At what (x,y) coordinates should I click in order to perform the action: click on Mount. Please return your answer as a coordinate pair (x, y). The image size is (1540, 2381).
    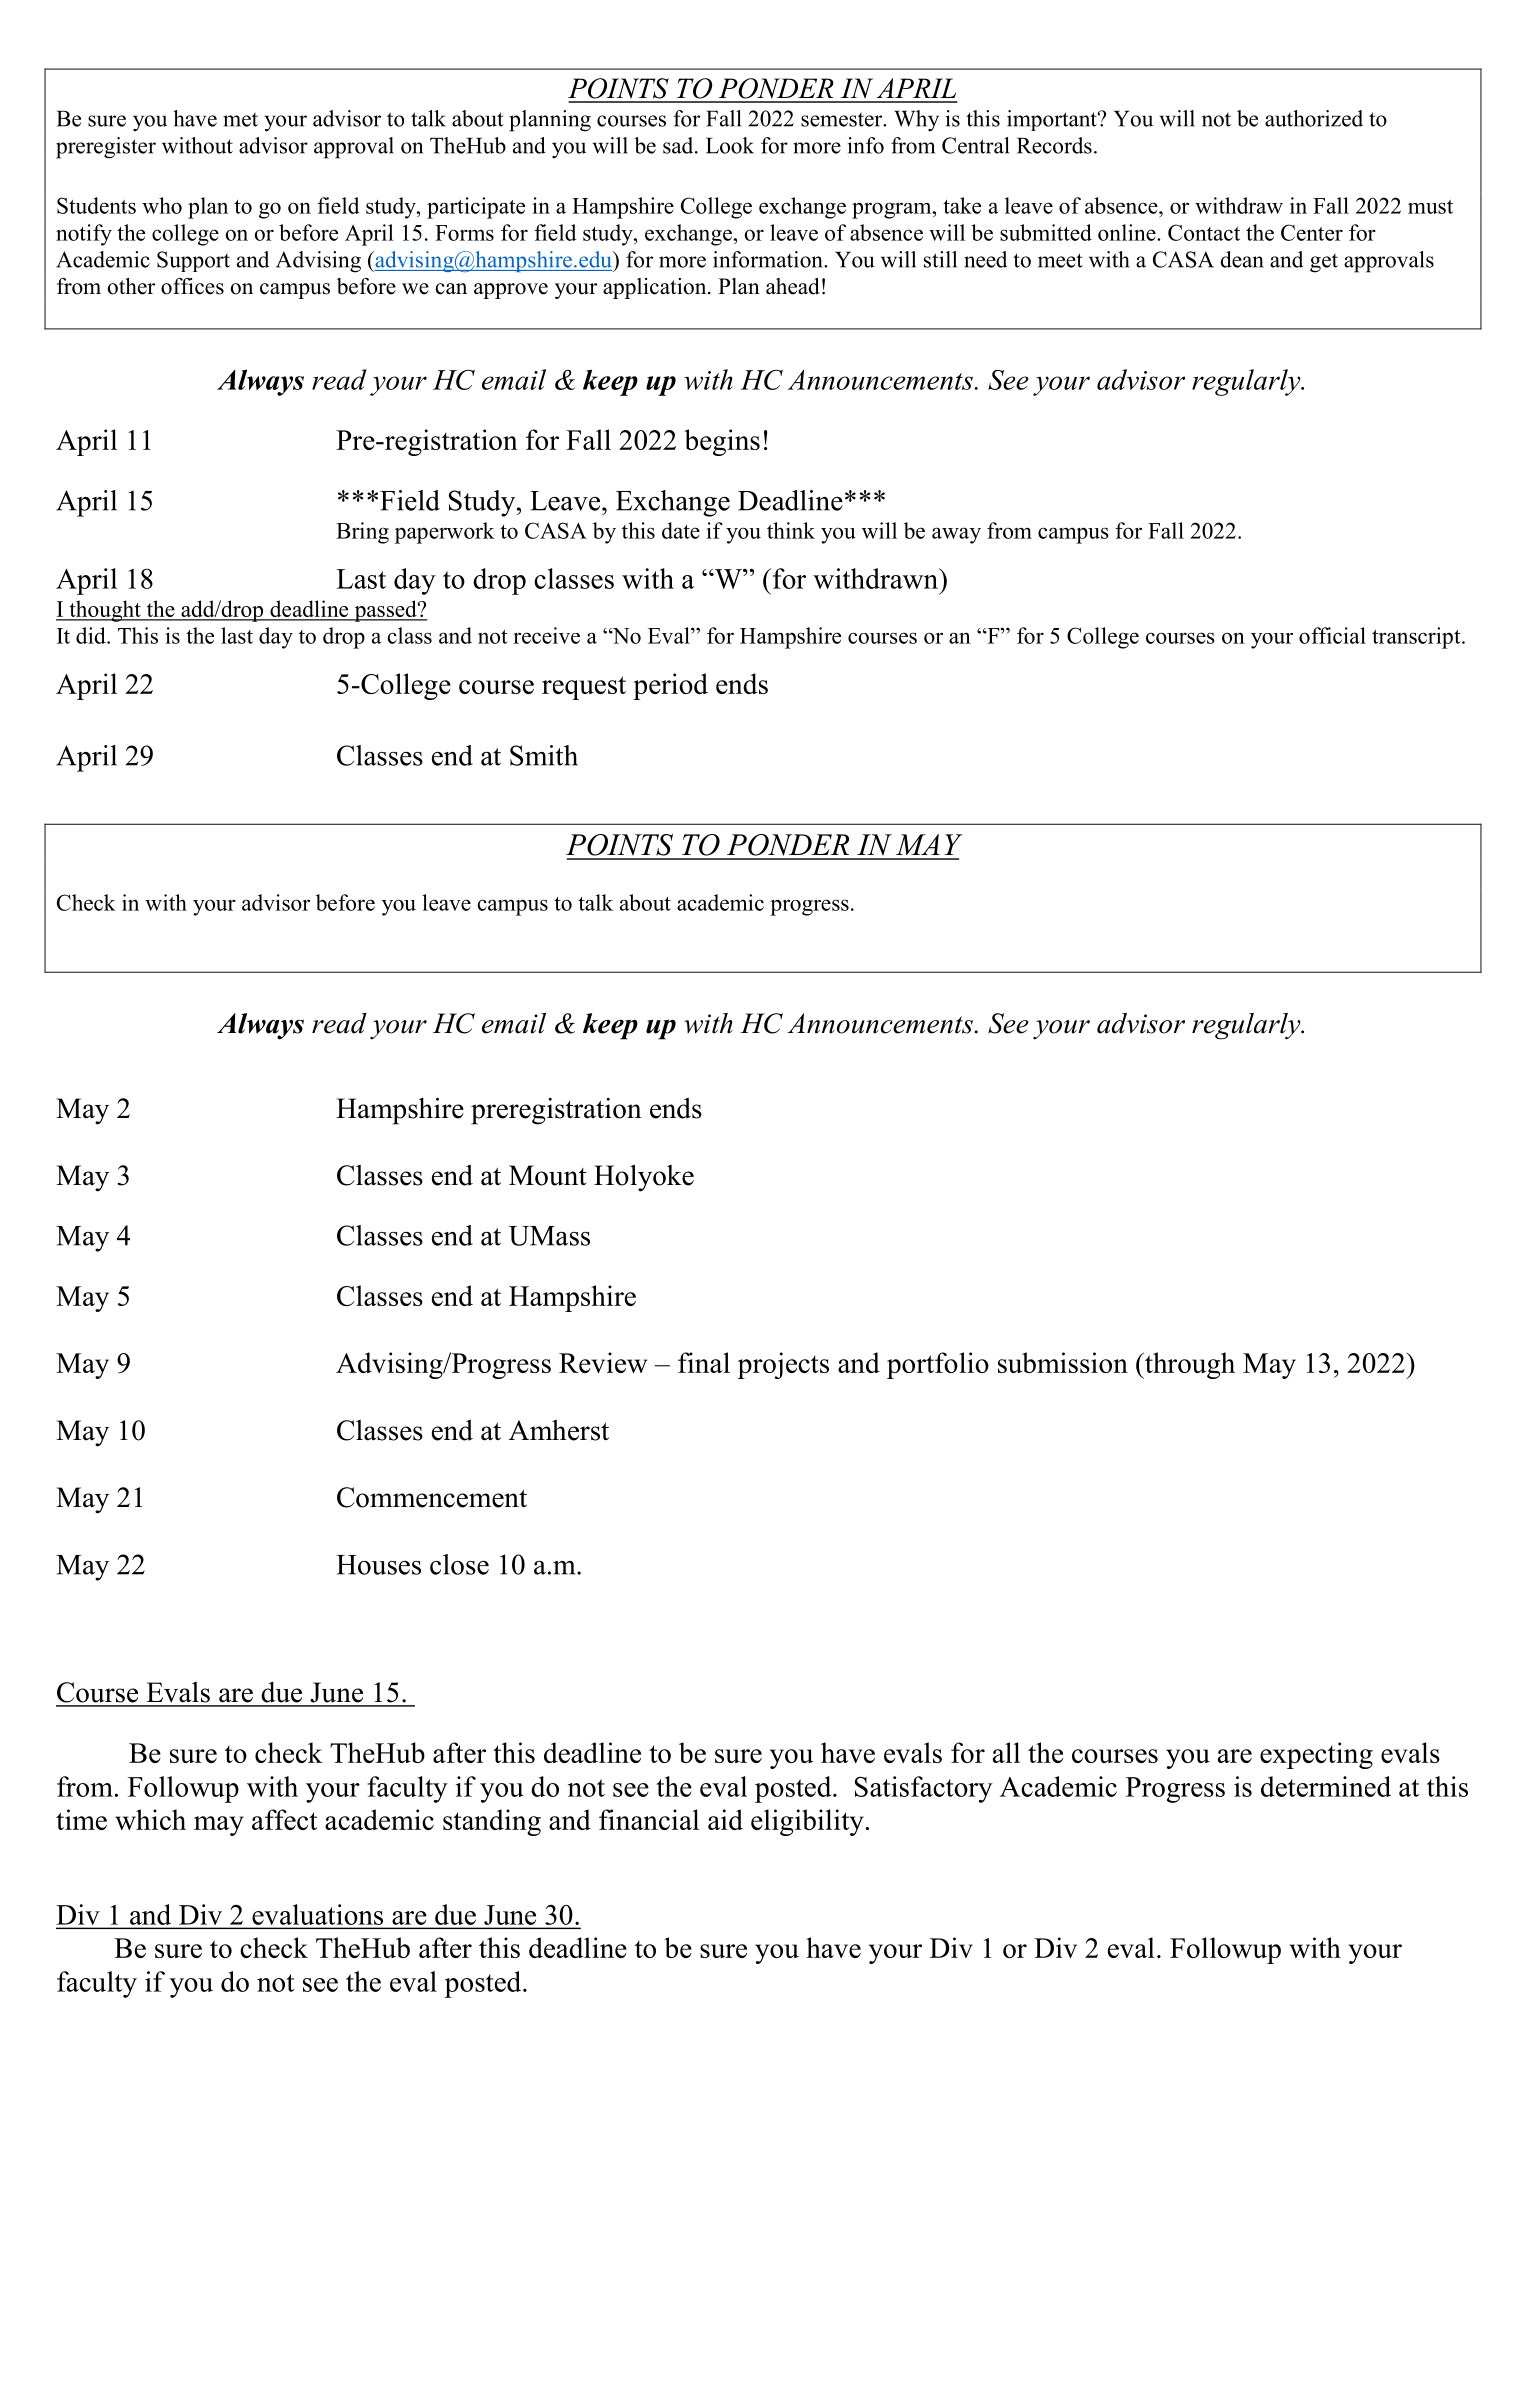
    Looking at the image, I should click on (548, 1175).
